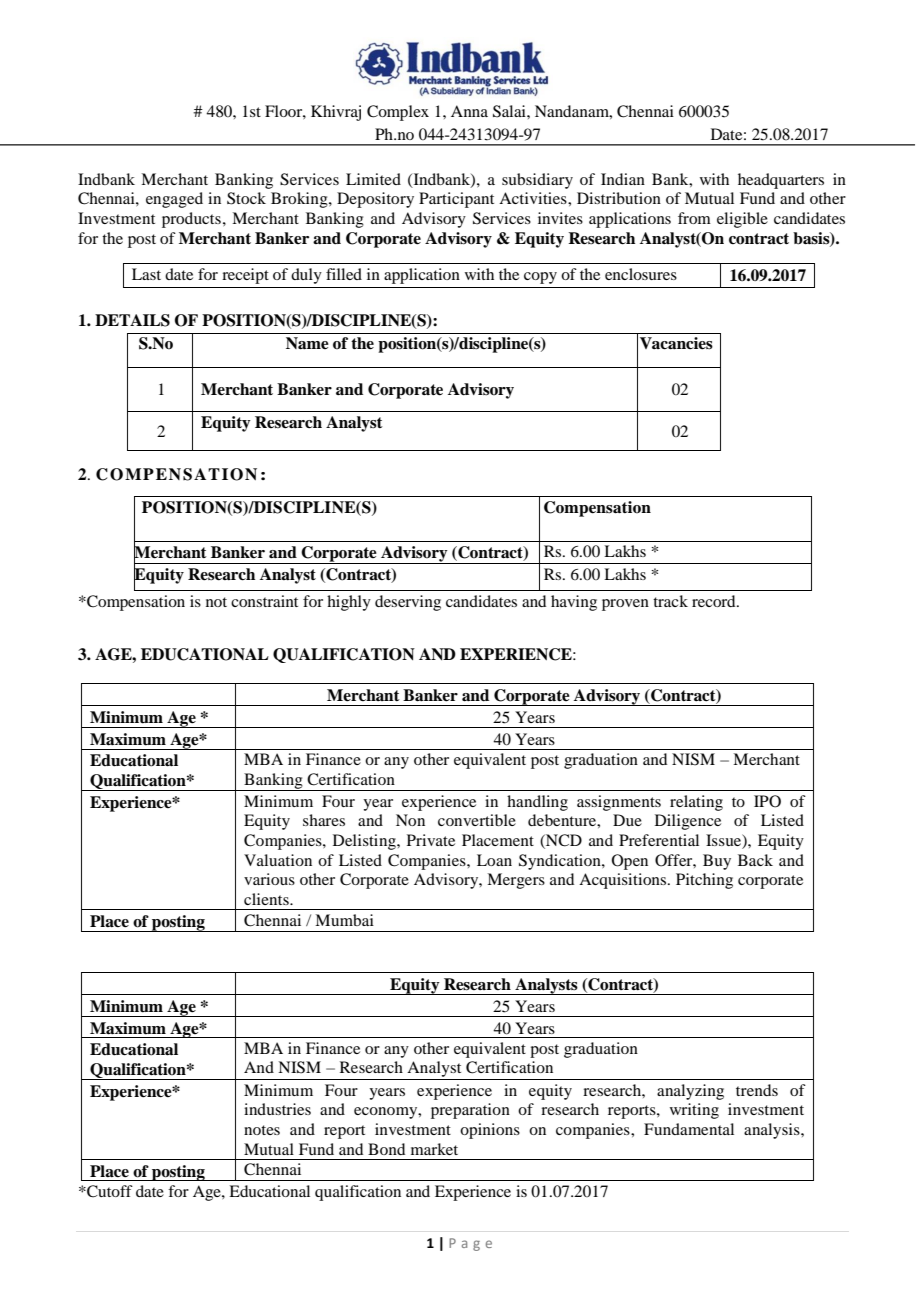 This screenshot has height=1308, width=924. Describe the element at coordinates (469, 111) in the screenshot. I see `Anna` at that location.
